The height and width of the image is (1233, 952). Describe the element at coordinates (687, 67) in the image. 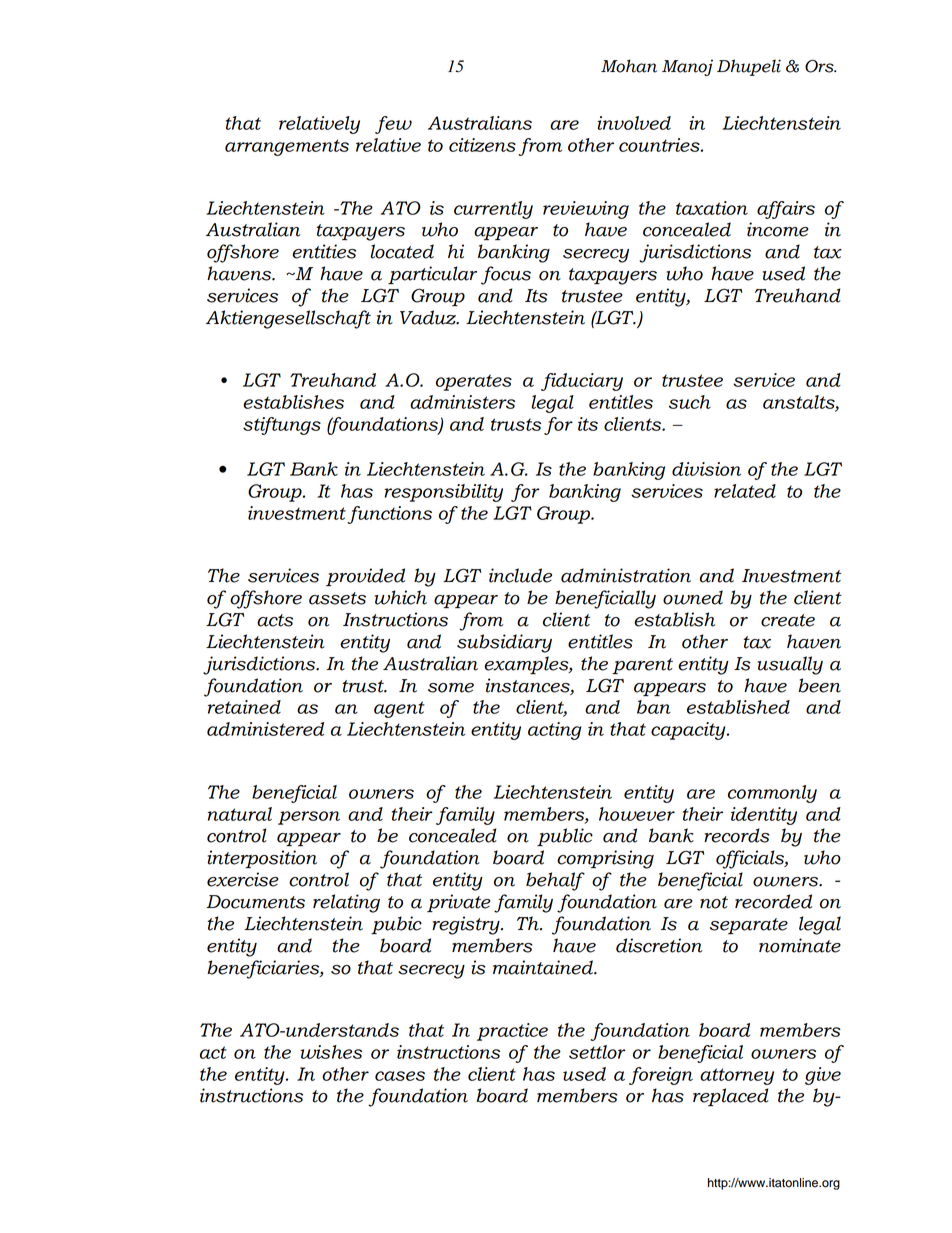

I see `Manoj` at that location.
